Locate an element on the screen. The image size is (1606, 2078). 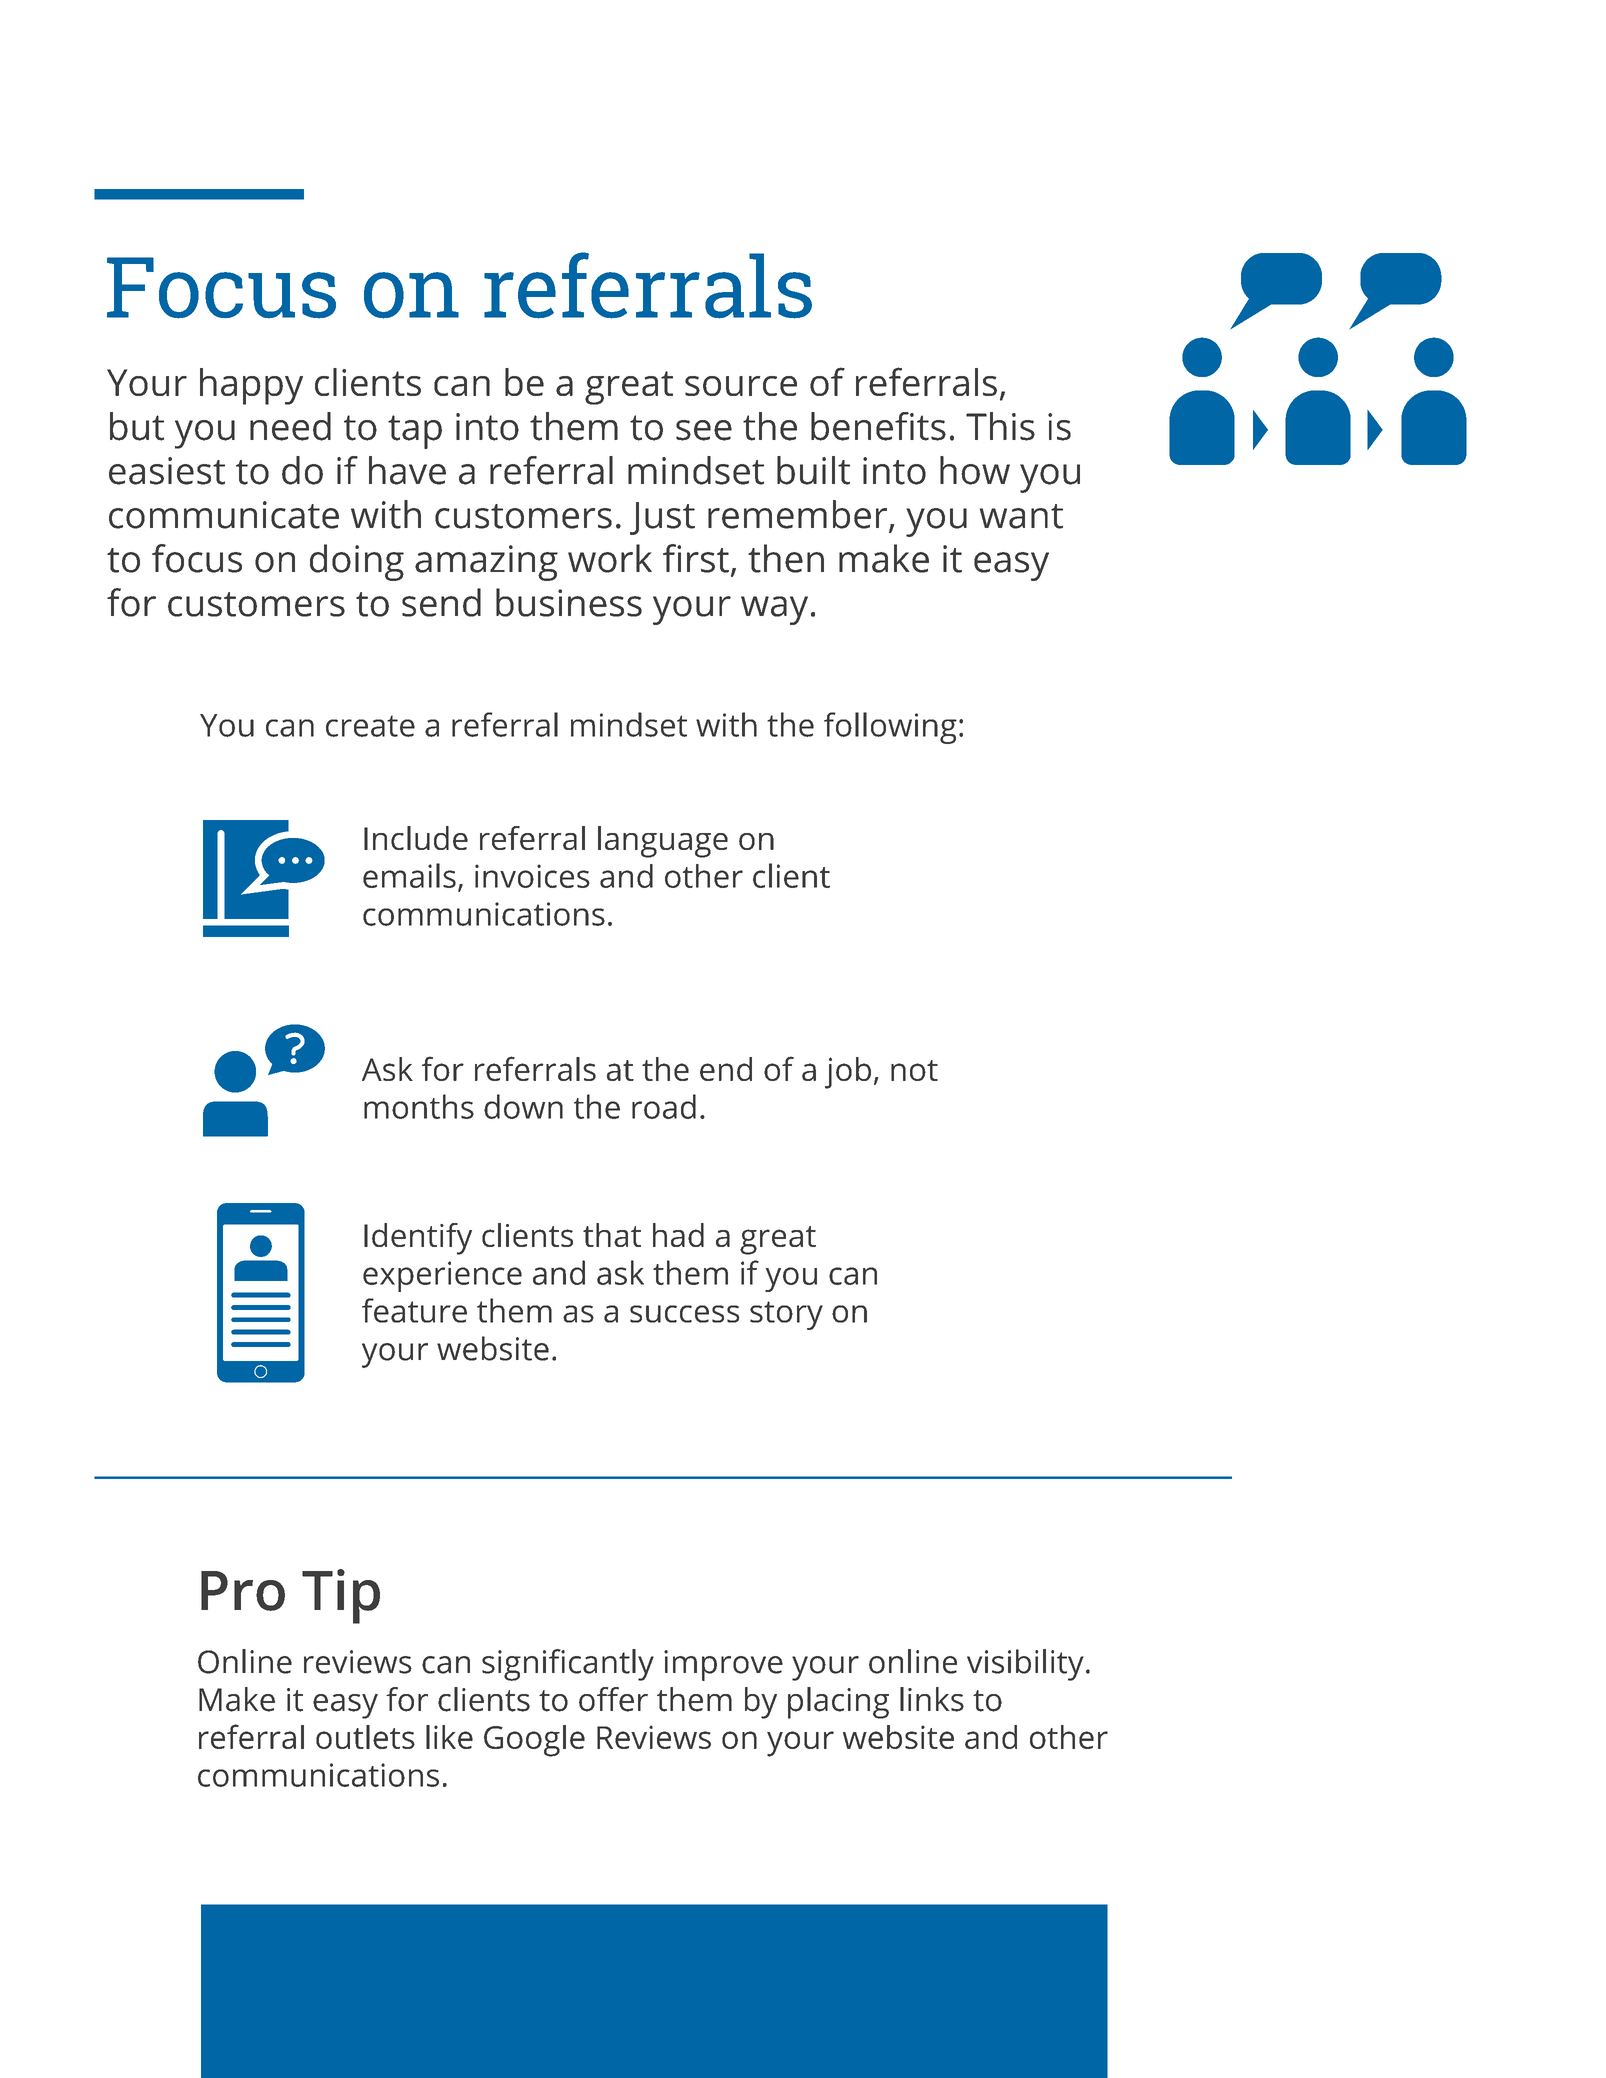
down is located at coordinates (523, 1106).
